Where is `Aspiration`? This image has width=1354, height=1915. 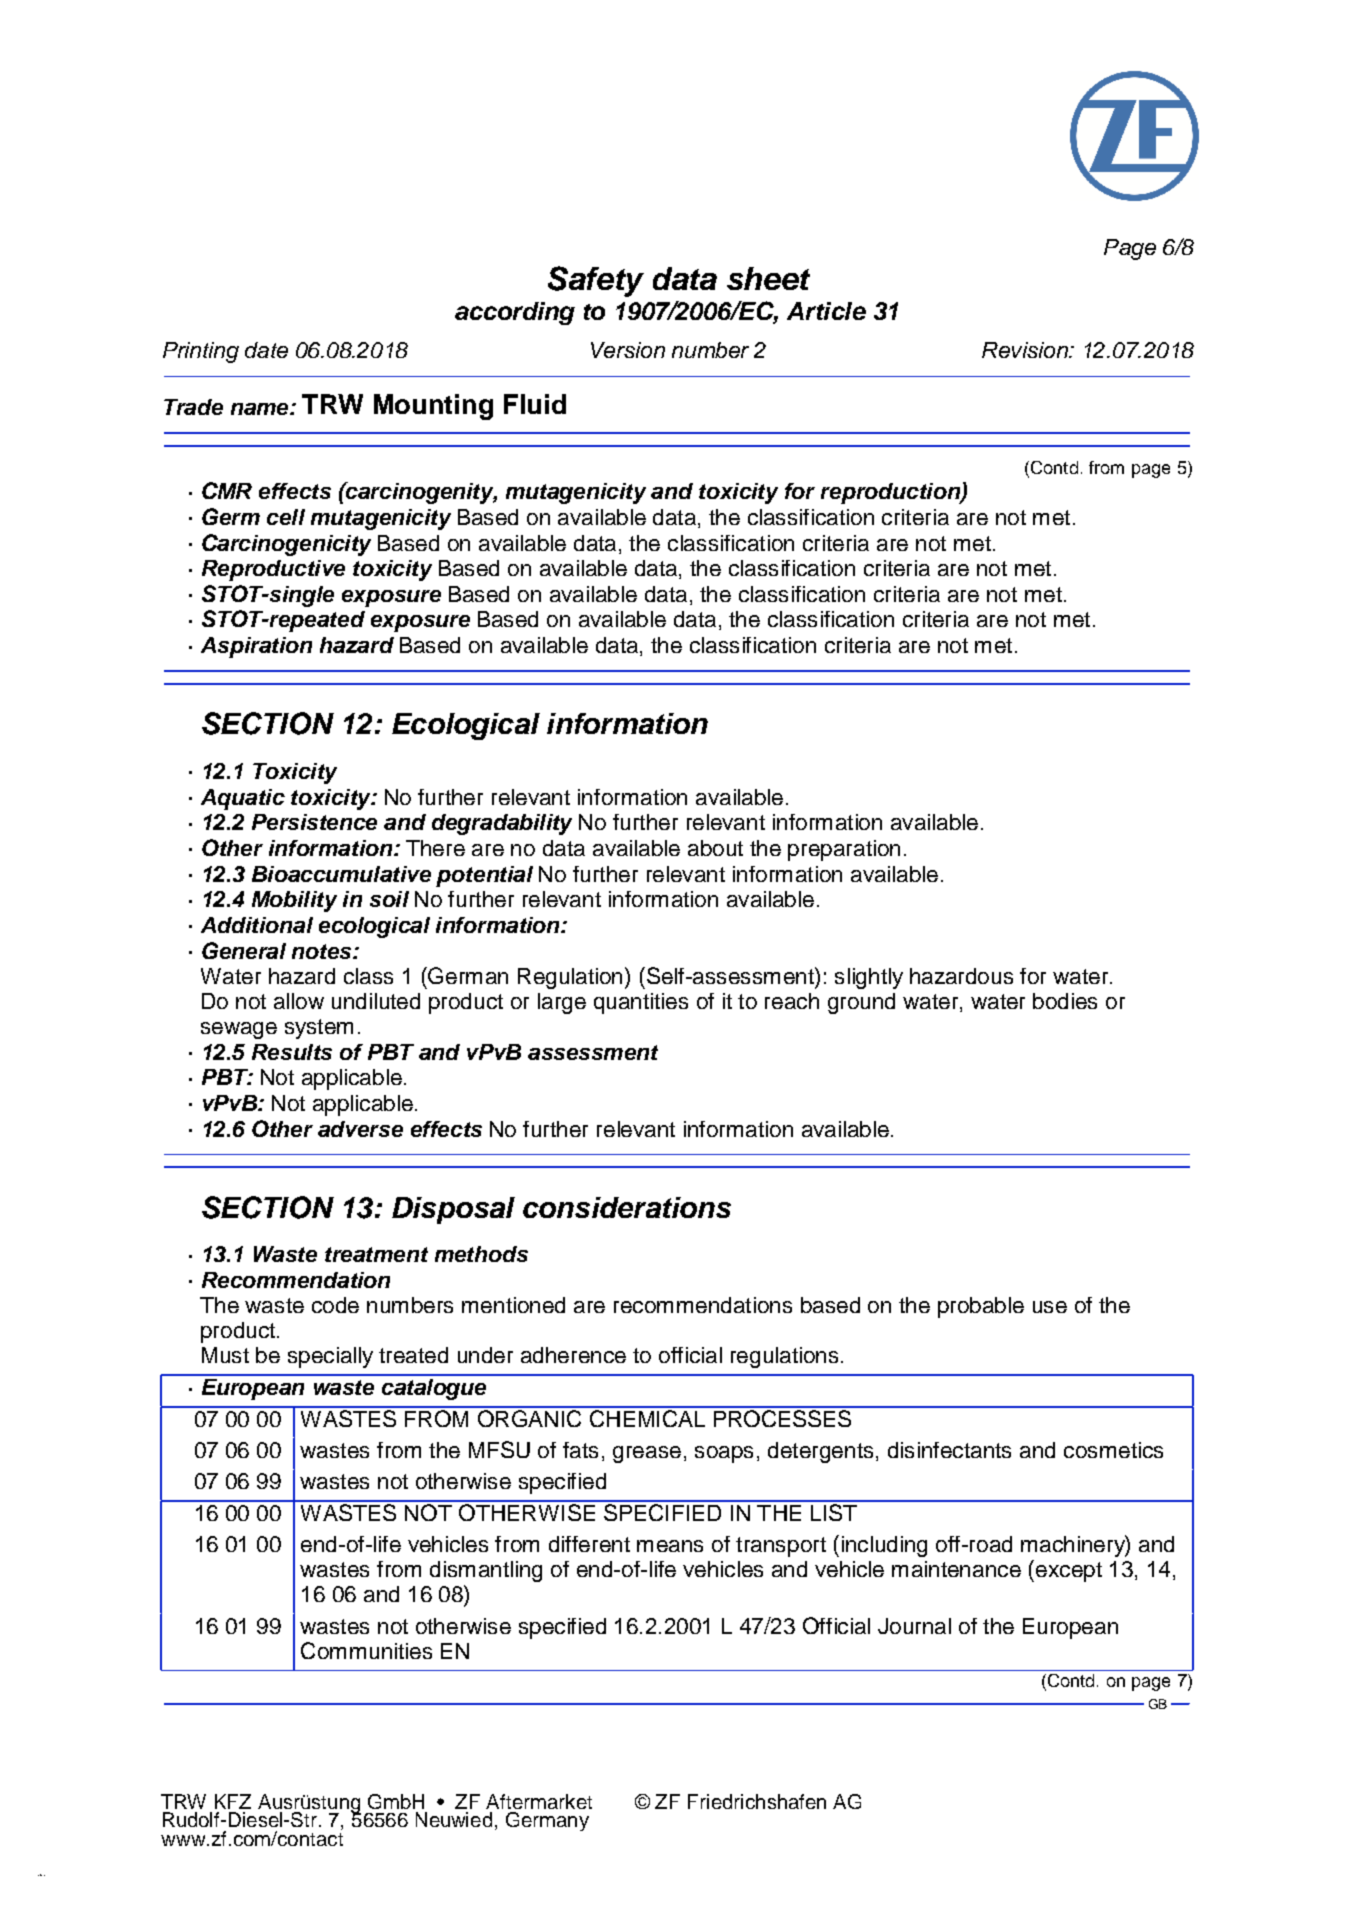
Aspiration is located at coordinates (256, 647).
